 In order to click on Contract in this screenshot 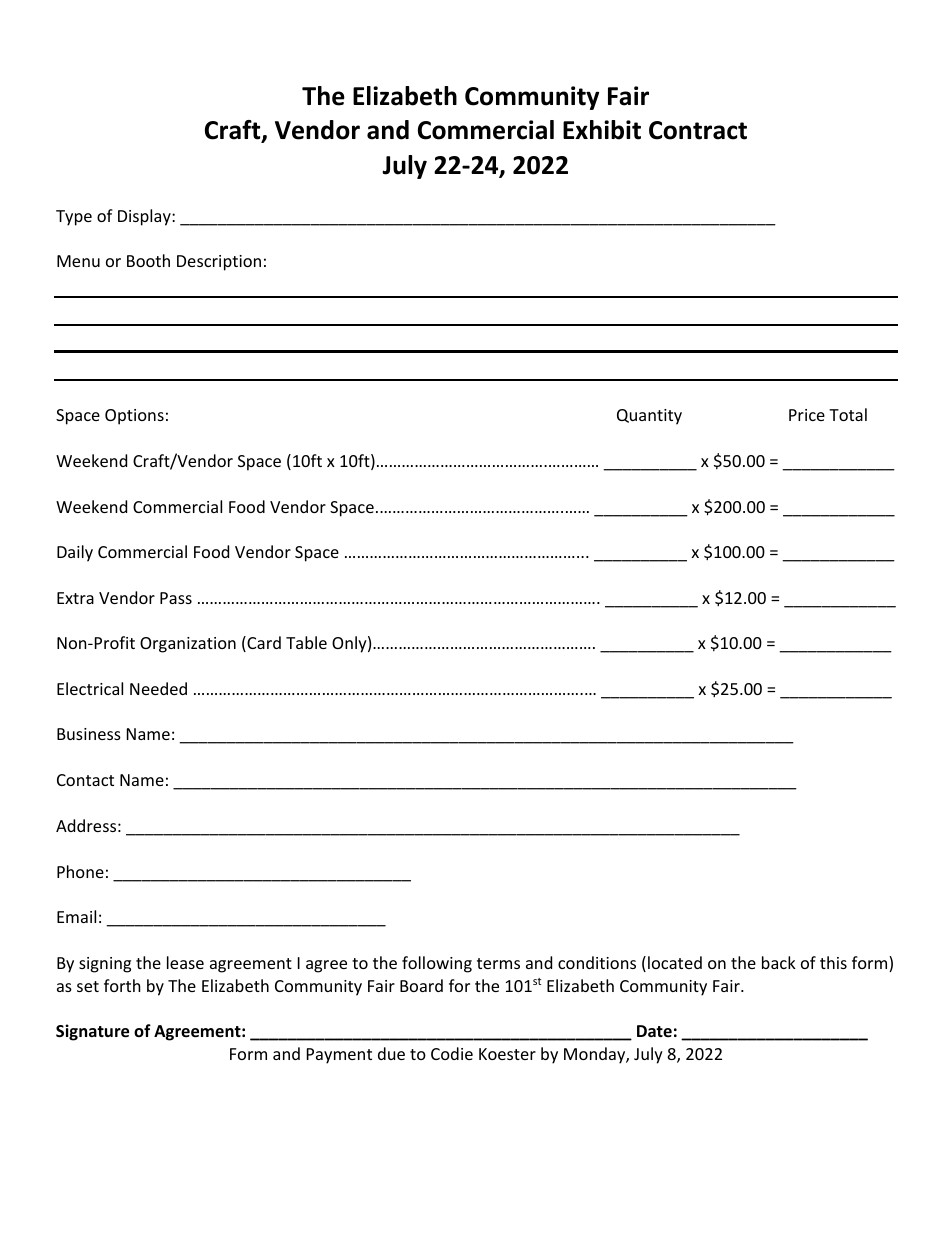, I will do `click(698, 130)`.
